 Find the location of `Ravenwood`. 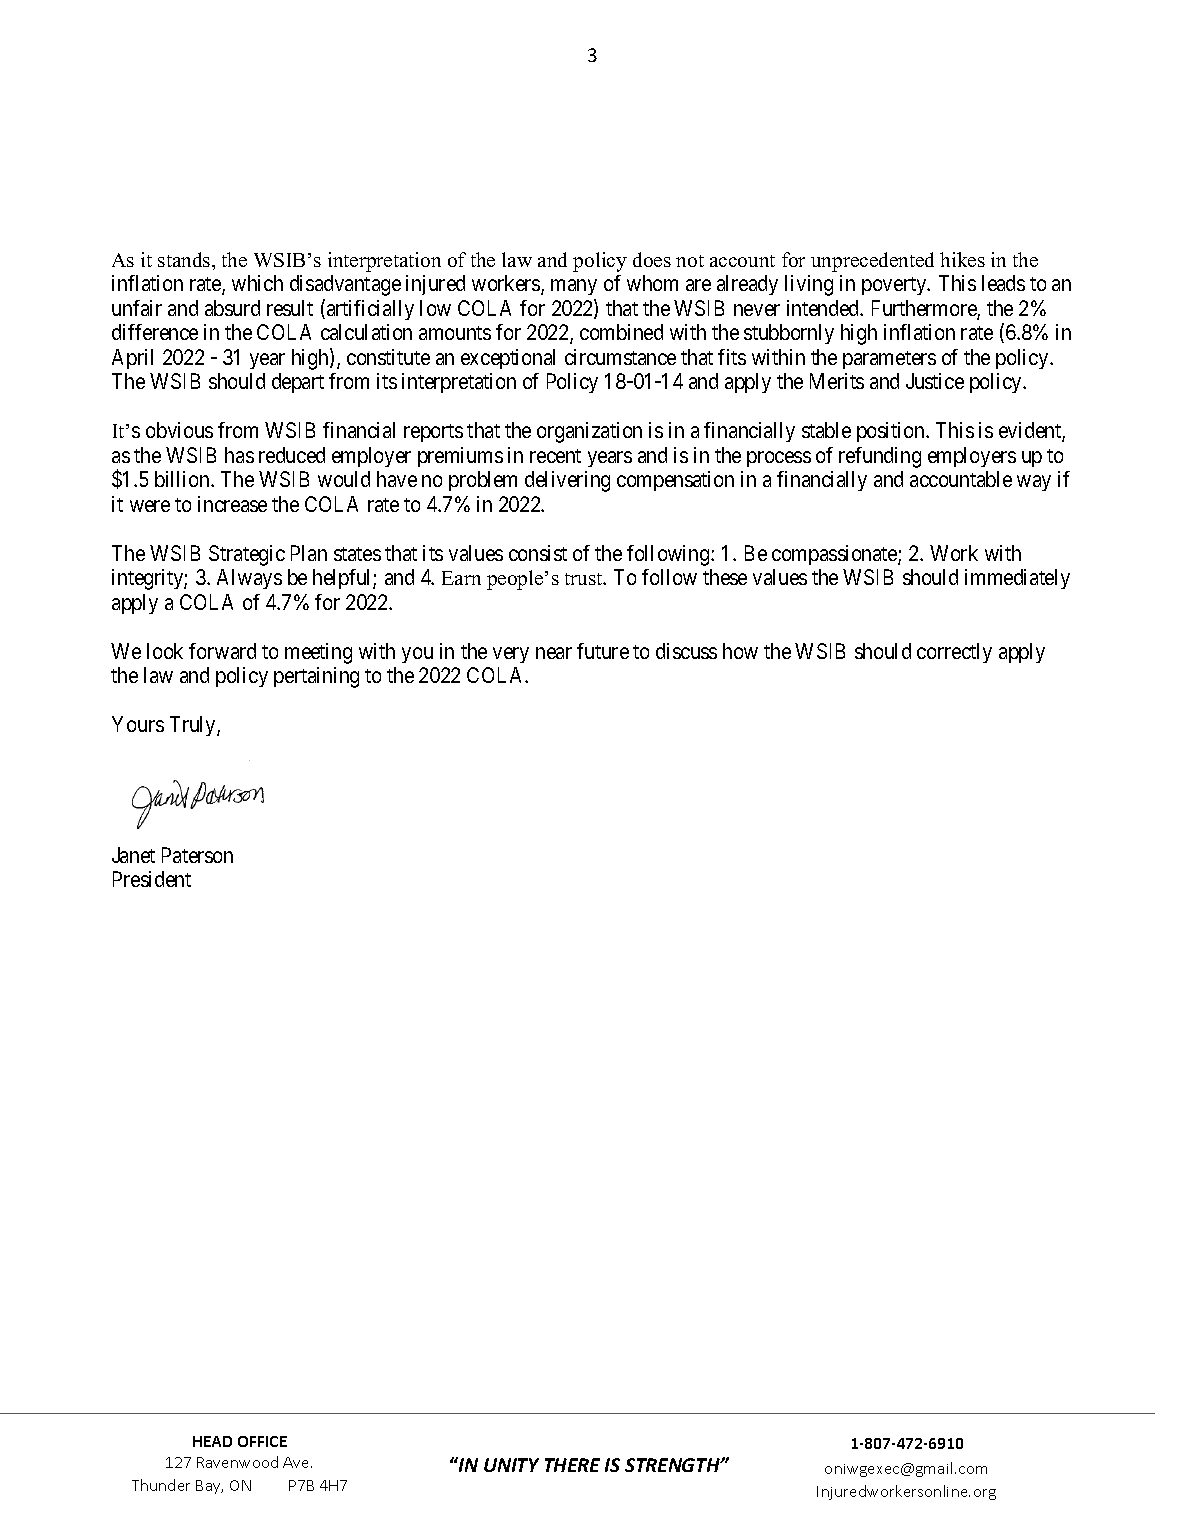

Ravenwood is located at coordinates (237, 1462).
